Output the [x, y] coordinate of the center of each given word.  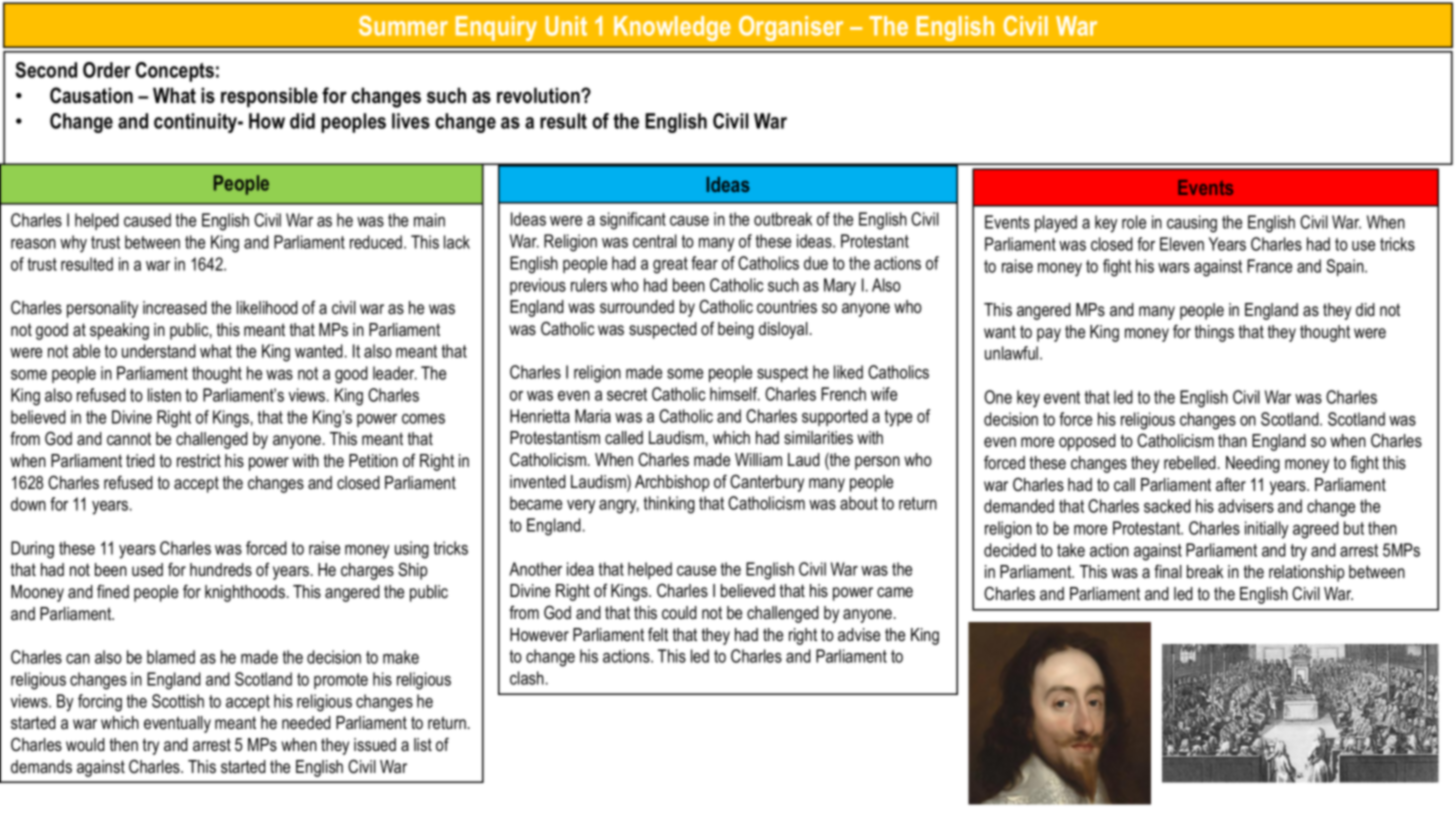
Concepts [175, 72]
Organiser [791, 28]
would [85, 744]
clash [527, 678]
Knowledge [672, 28]
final [1168, 571]
